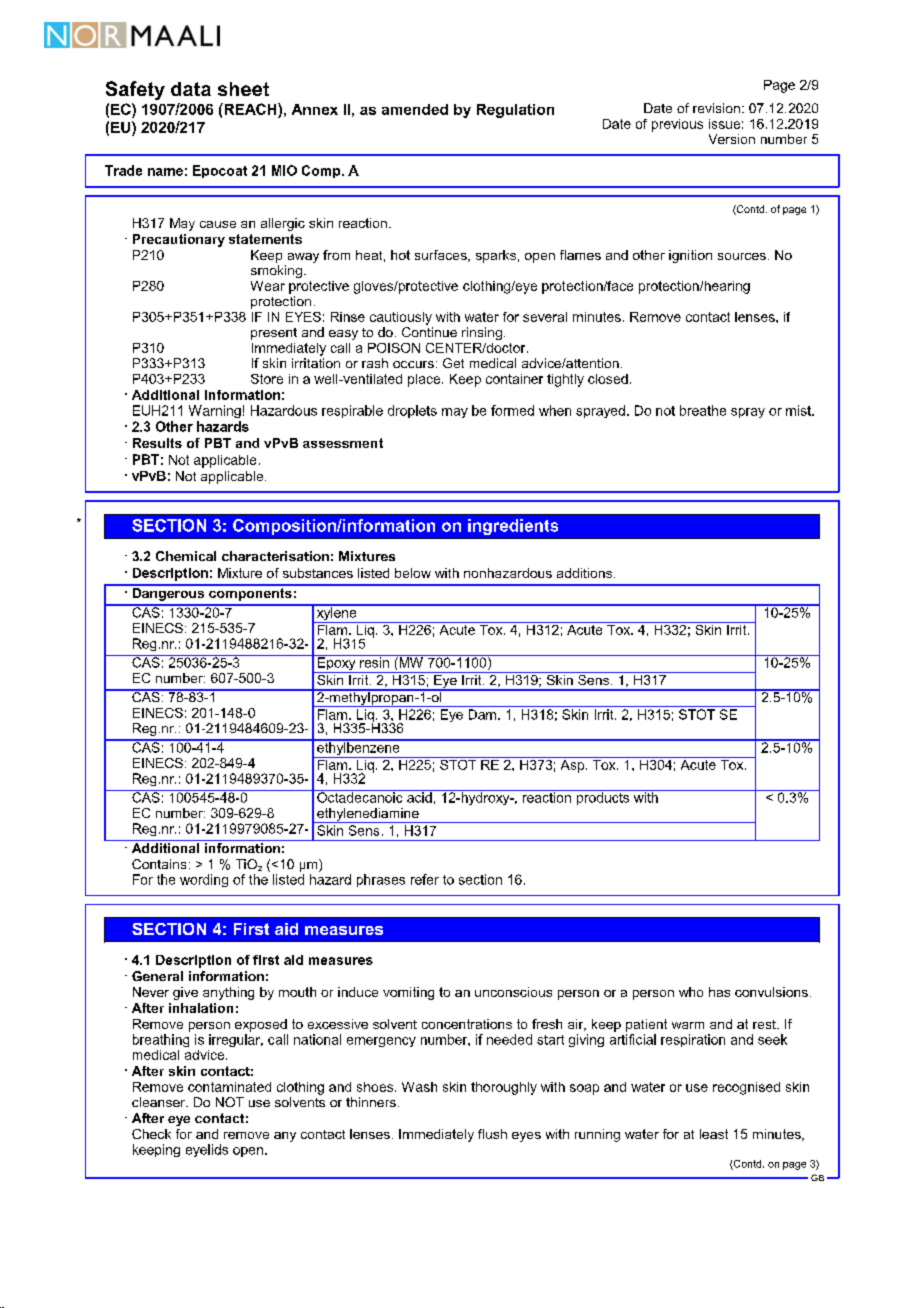 The width and height of the document is (924, 1308). What do you see at coordinates (207, 1150) in the document?
I see `eyelids` at bounding box center [207, 1150].
